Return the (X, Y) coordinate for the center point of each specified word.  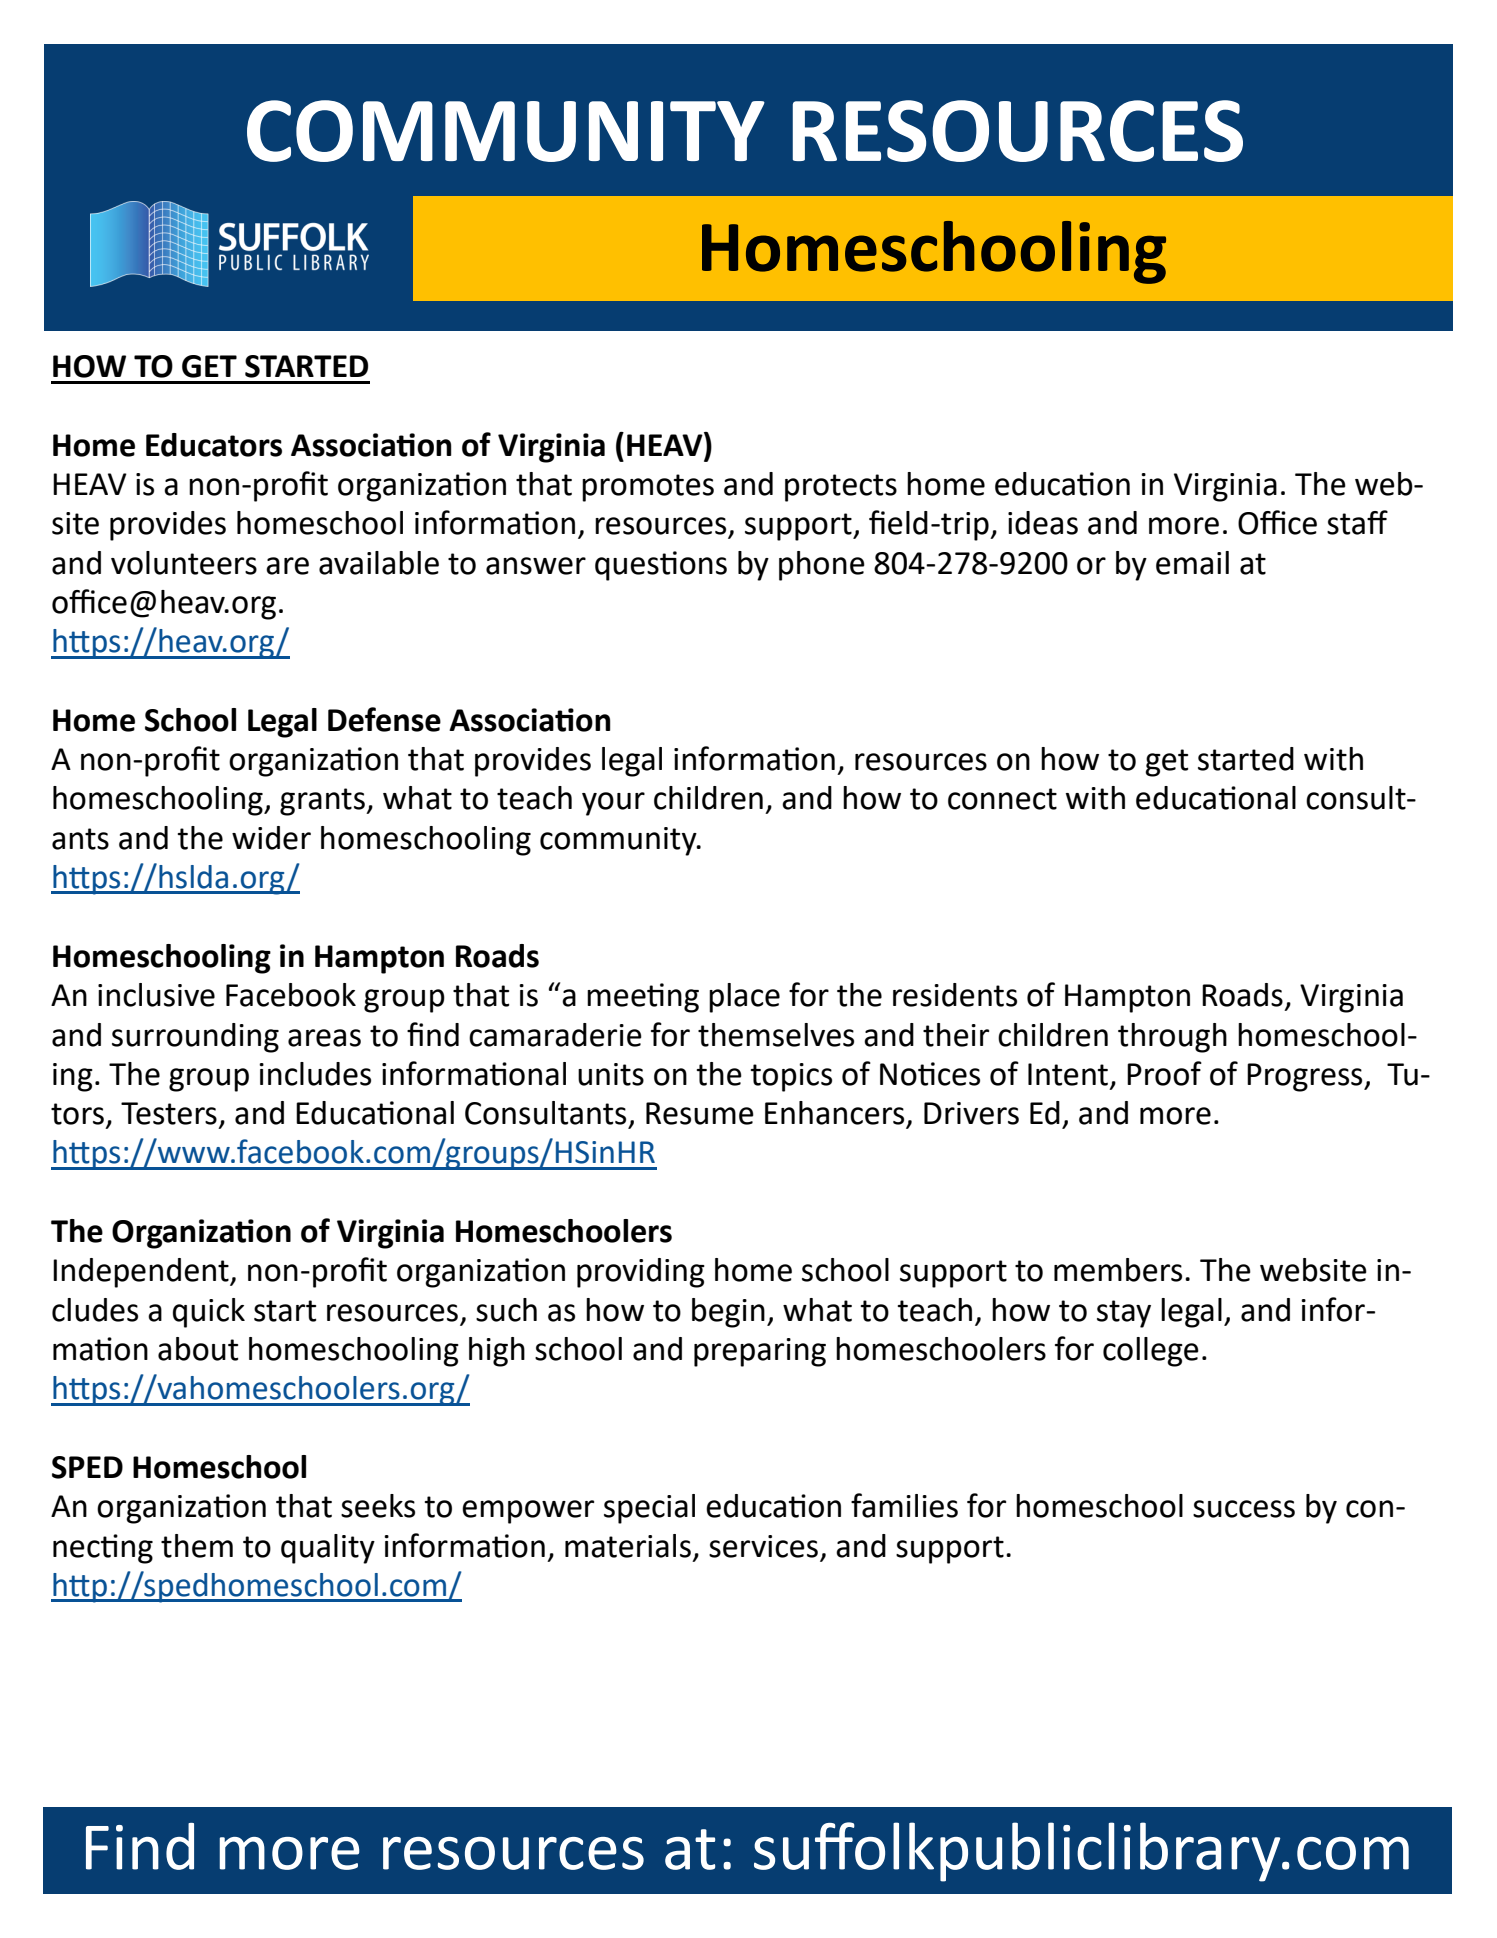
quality (328, 1549)
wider (271, 838)
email (1192, 563)
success (1244, 1509)
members (1118, 1270)
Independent (142, 1273)
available (379, 563)
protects (841, 488)
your (613, 804)
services (763, 1546)
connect (1002, 799)
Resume (700, 1113)
